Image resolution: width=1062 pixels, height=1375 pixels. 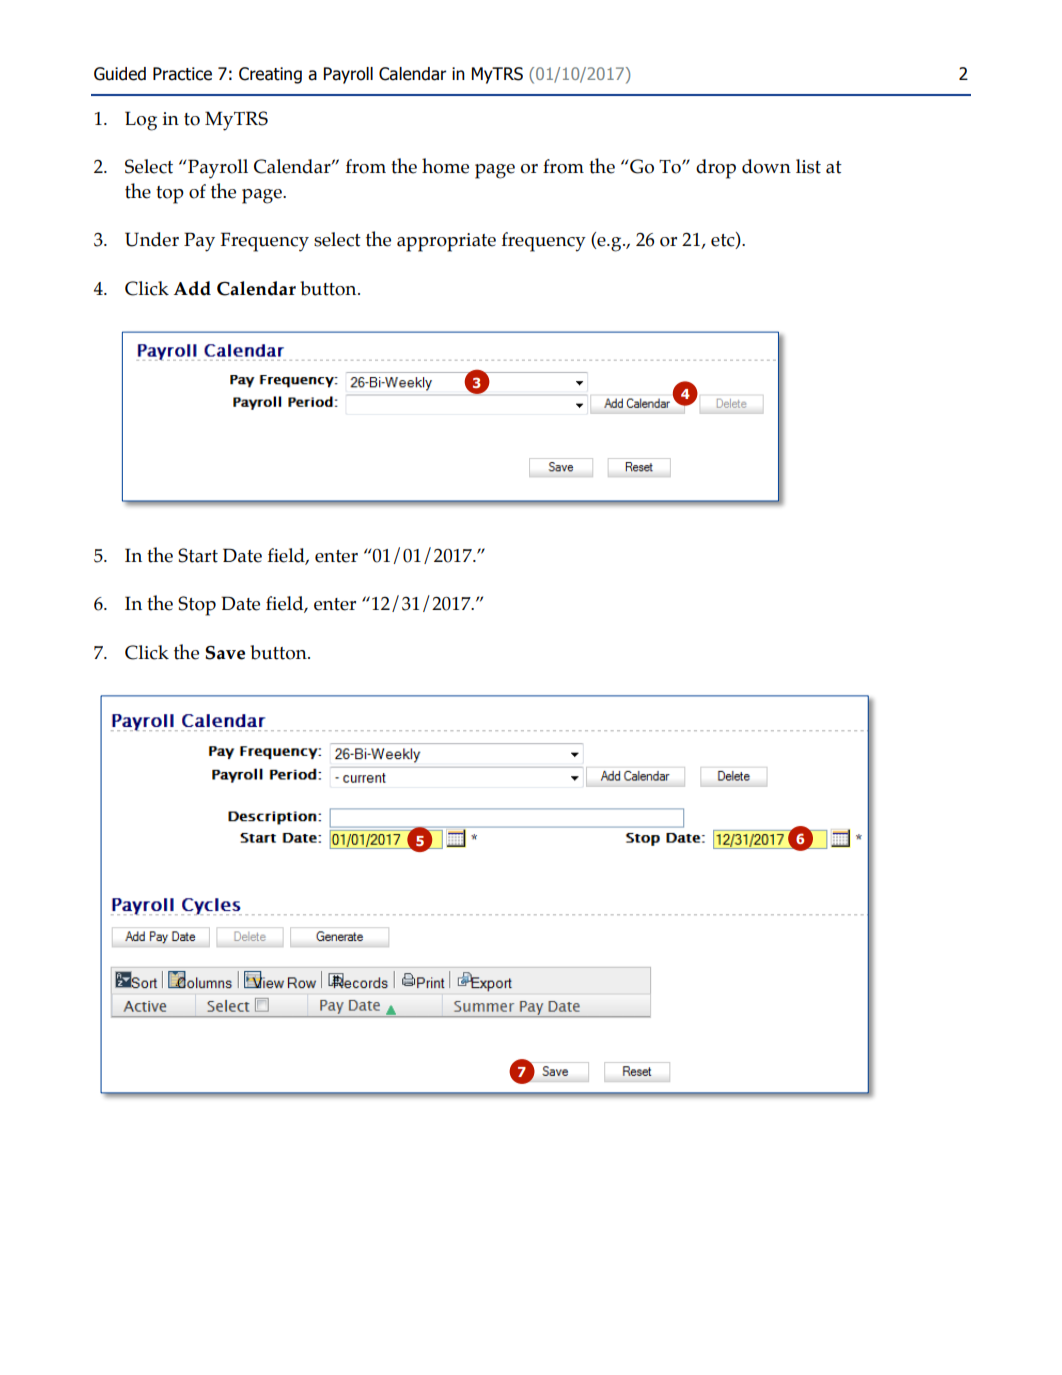 What do you see at coordinates (716, 169) in the screenshot?
I see `drop` at bounding box center [716, 169].
